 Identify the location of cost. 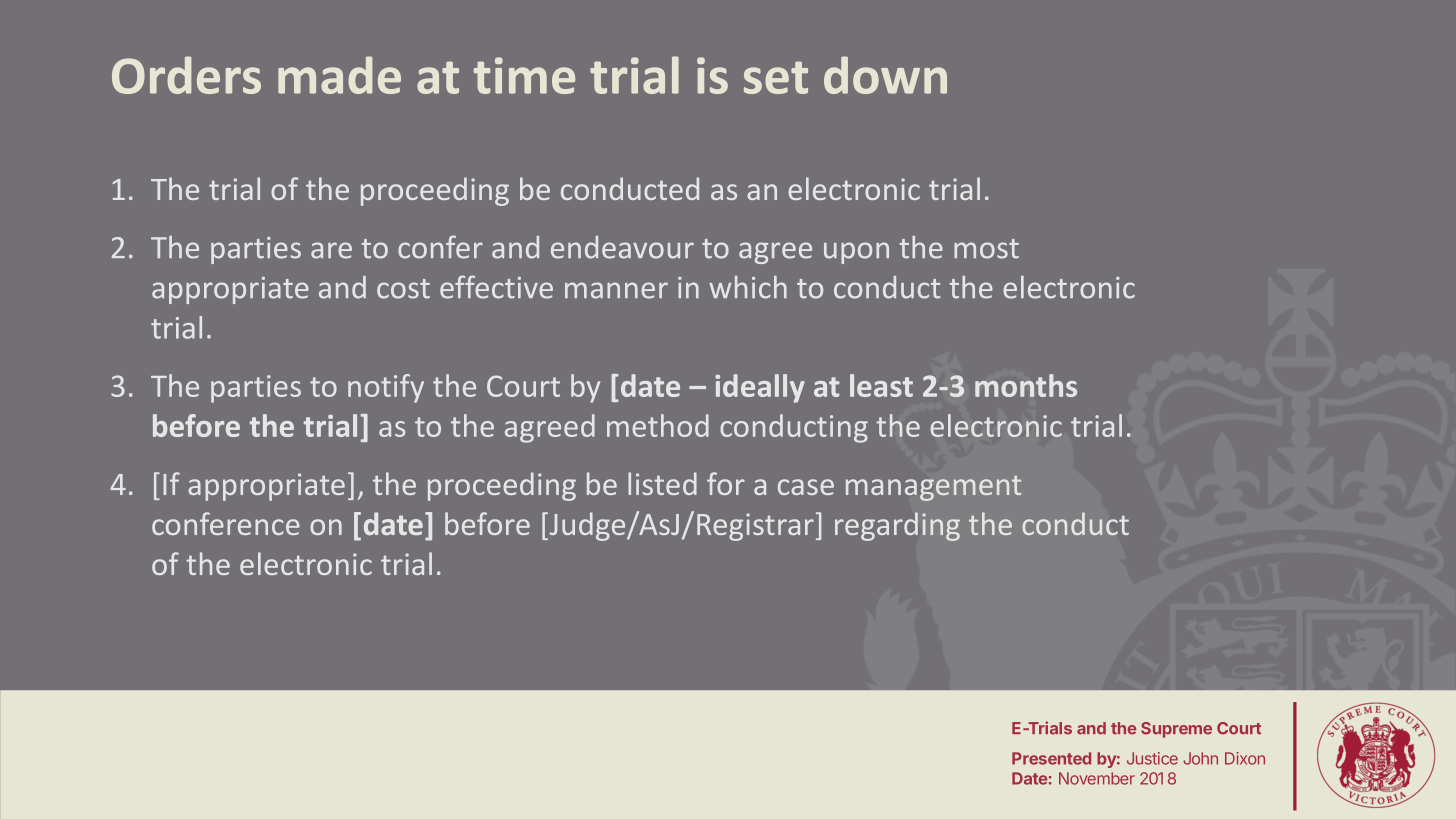
(403, 289).
